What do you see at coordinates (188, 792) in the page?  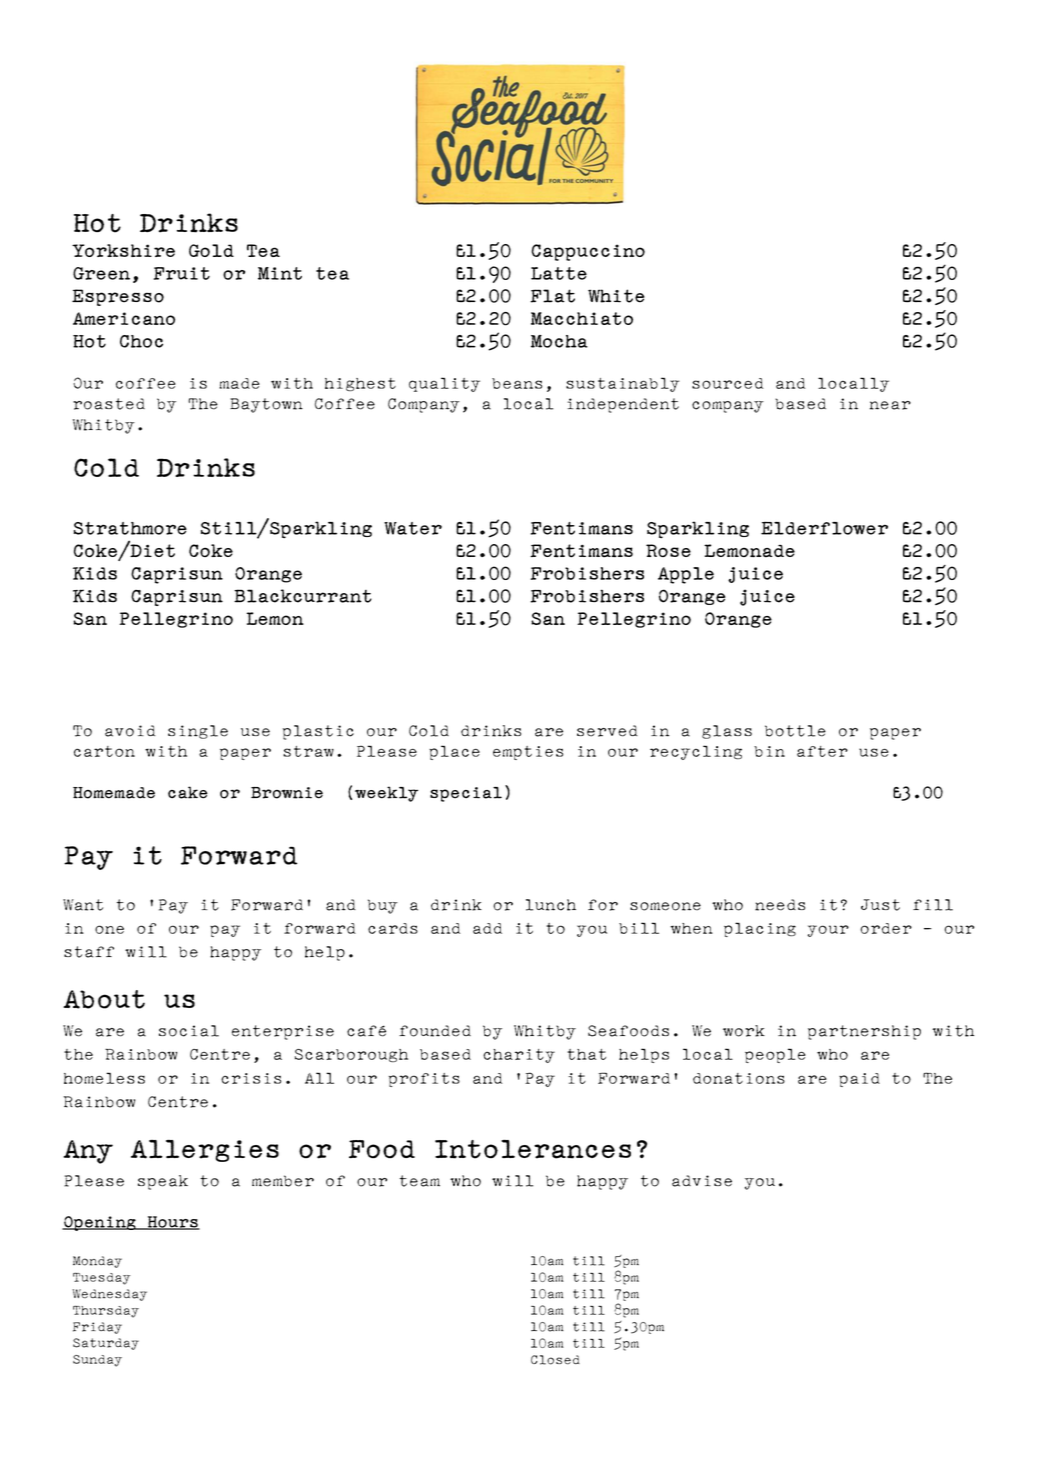 I see `cake` at bounding box center [188, 792].
